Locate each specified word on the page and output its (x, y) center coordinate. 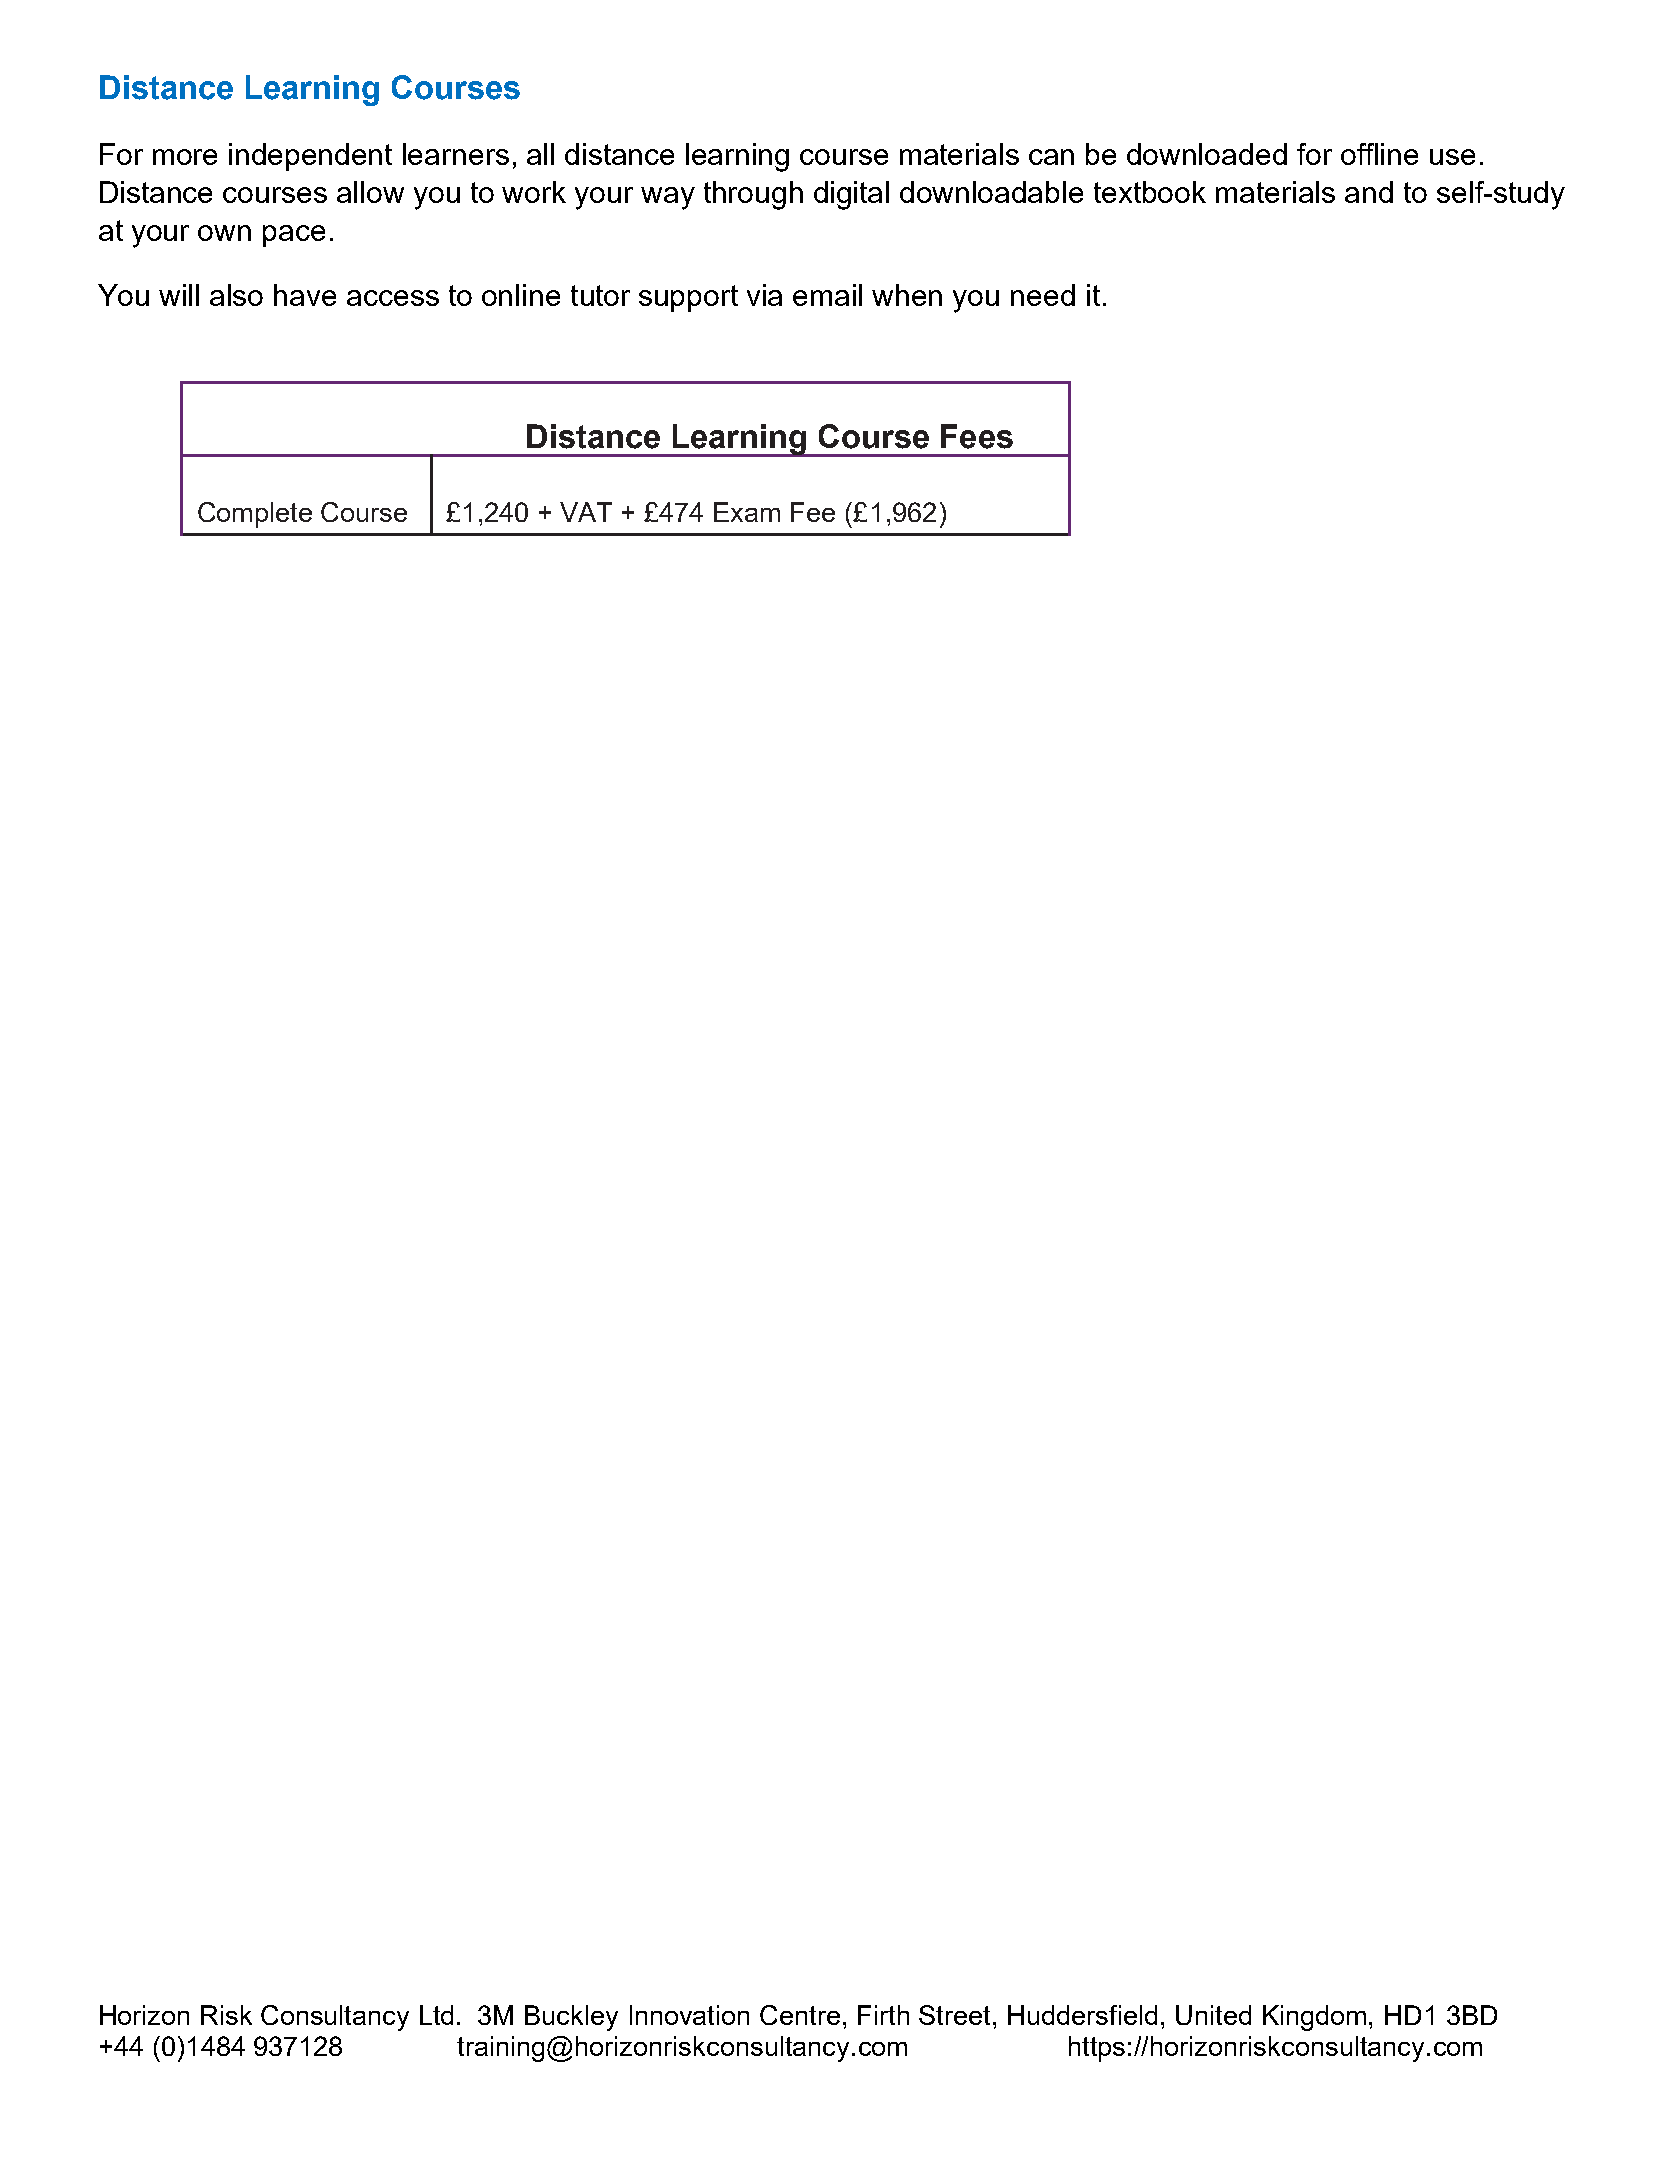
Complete (255, 515)
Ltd (436, 2015)
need (1043, 295)
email (827, 295)
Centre (800, 2015)
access (393, 298)
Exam (747, 512)
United (1213, 2015)
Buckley (571, 2018)
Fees (977, 436)
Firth (883, 2015)
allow (370, 192)
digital (851, 195)
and (1369, 192)
